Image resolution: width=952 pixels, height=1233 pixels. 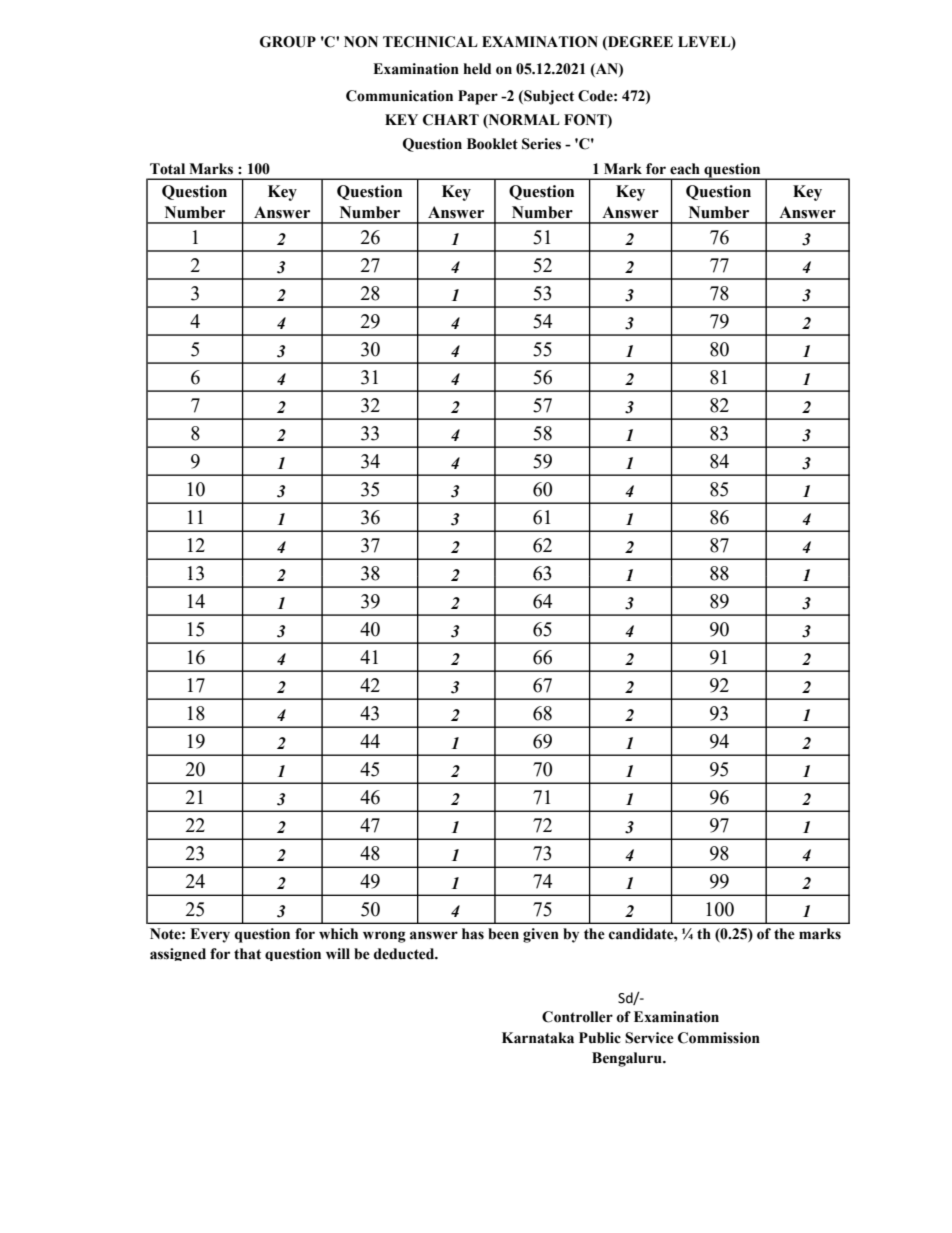 I want to click on Series, so click(x=541, y=144).
